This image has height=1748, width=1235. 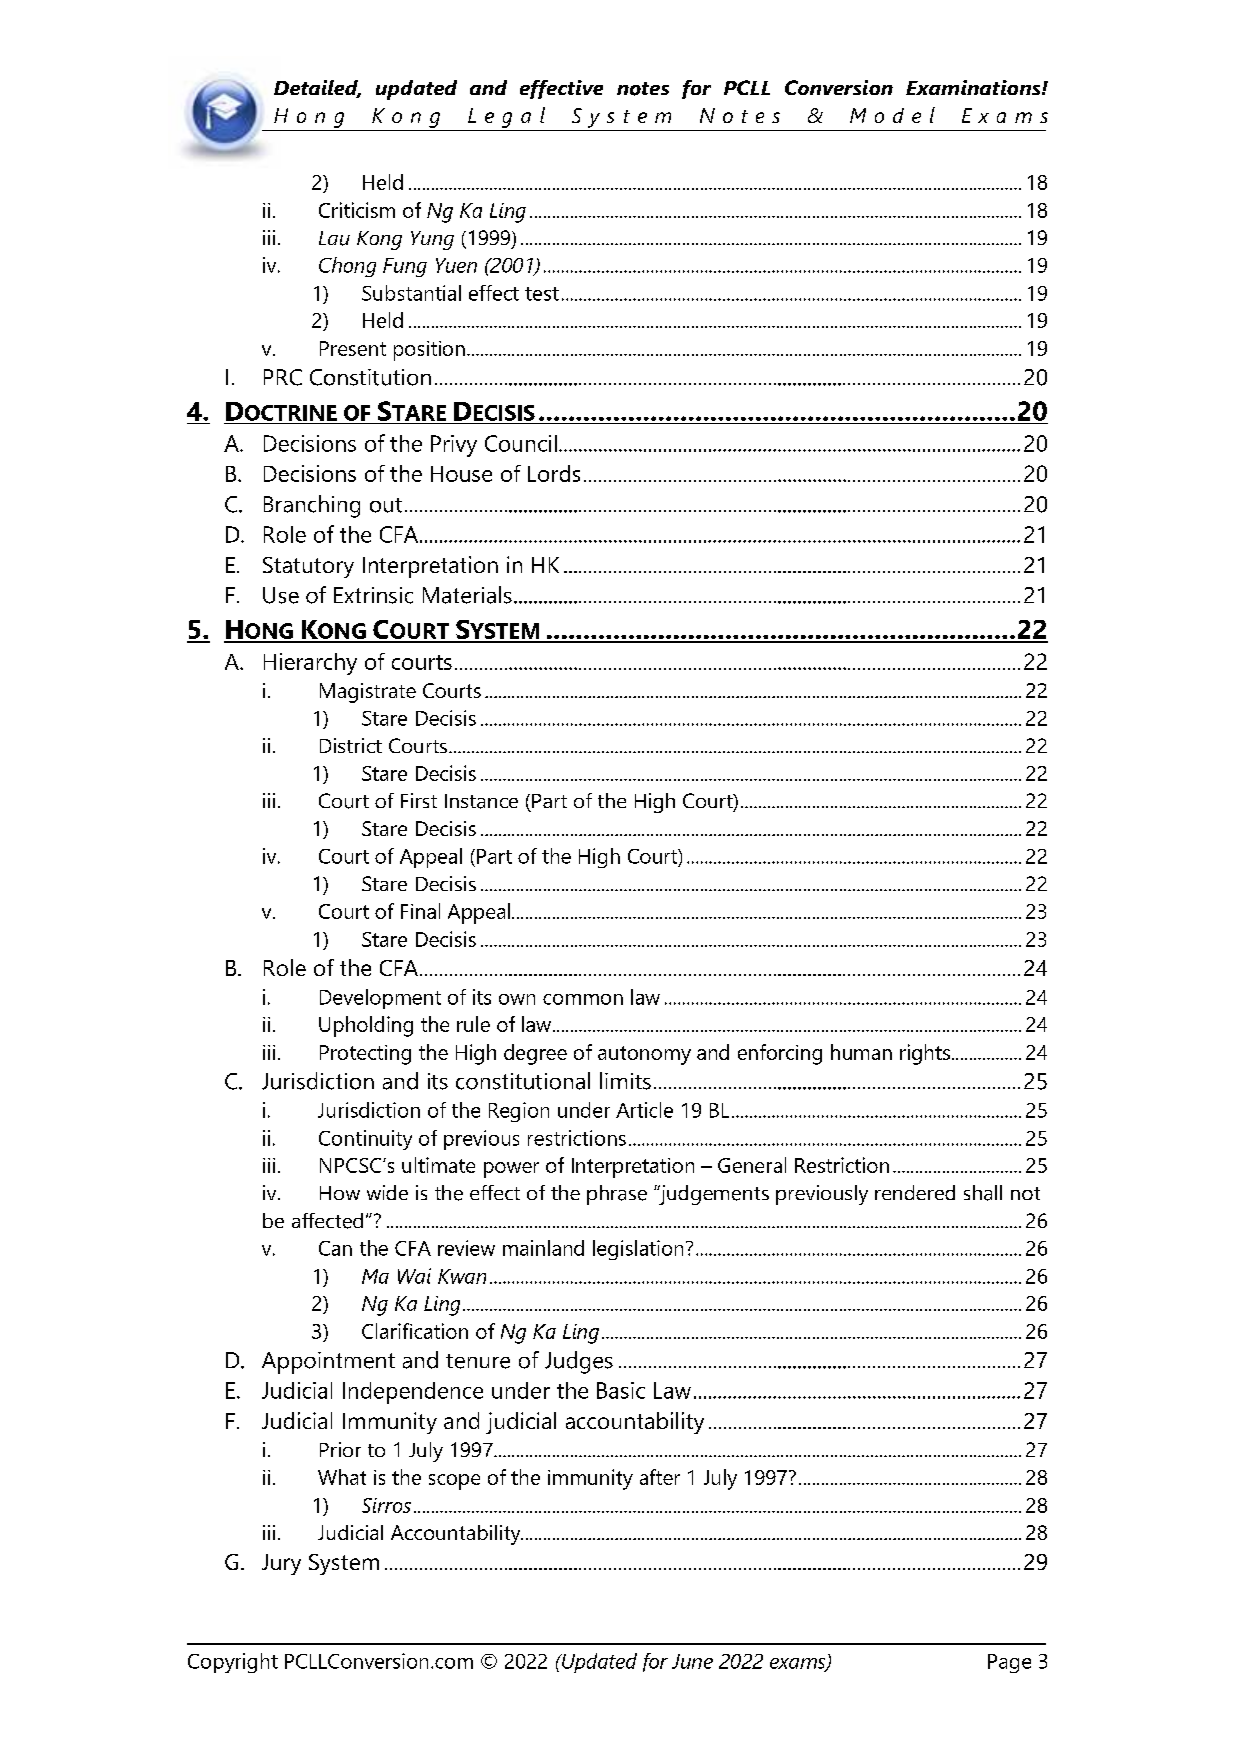 What do you see at coordinates (554, 473) in the image?
I see `Lords` at bounding box center [554, 473].
